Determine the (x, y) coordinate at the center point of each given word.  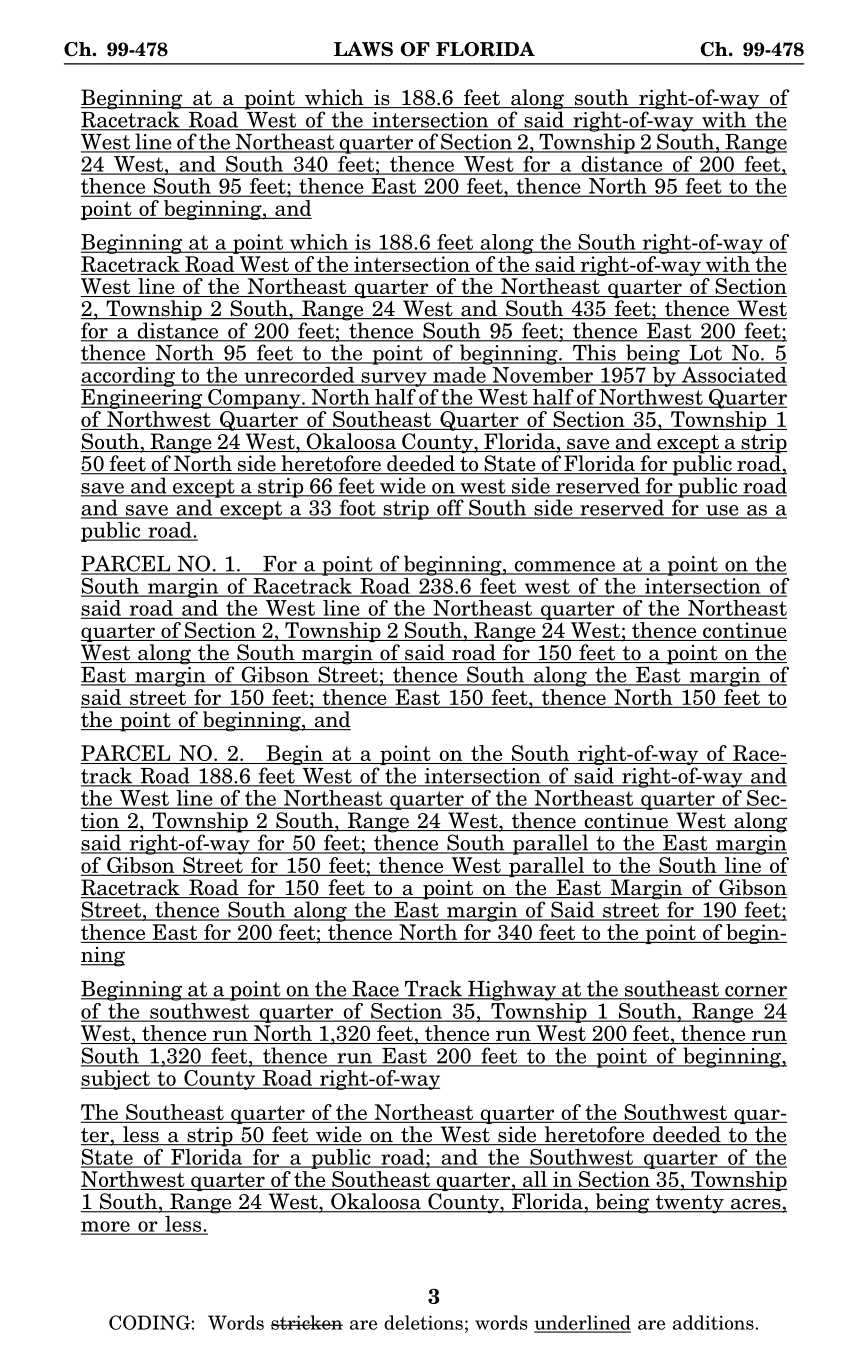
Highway (512, 990)
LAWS (363, 49)
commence (564, 567)
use (722, 511)
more (106, 1227)
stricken (307, 1322)
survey (394, 379)
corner (755, 992)
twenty (689, 1204)
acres (756, 1205)
